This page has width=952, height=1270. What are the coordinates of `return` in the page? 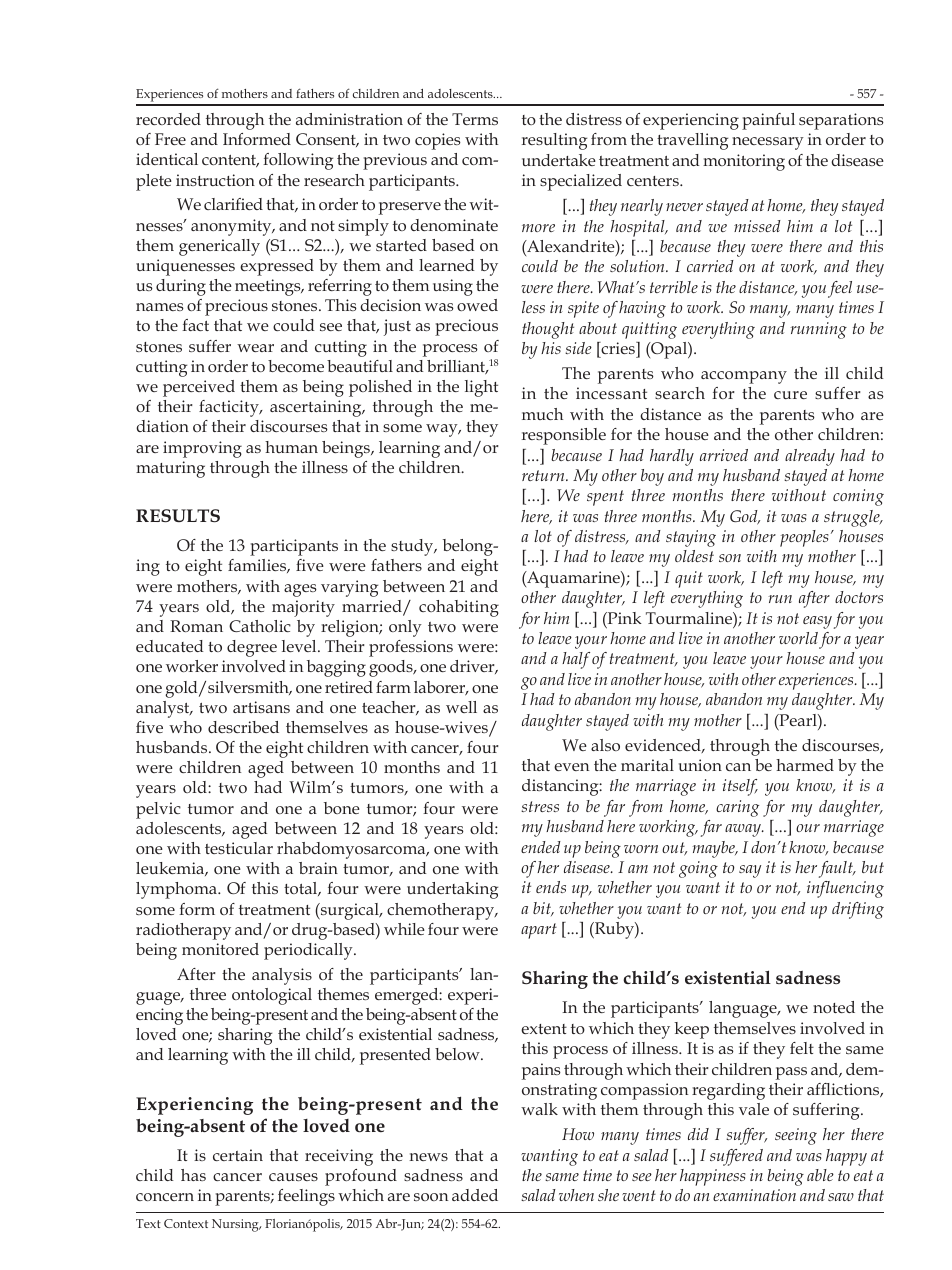 It's located at (544, 475).
